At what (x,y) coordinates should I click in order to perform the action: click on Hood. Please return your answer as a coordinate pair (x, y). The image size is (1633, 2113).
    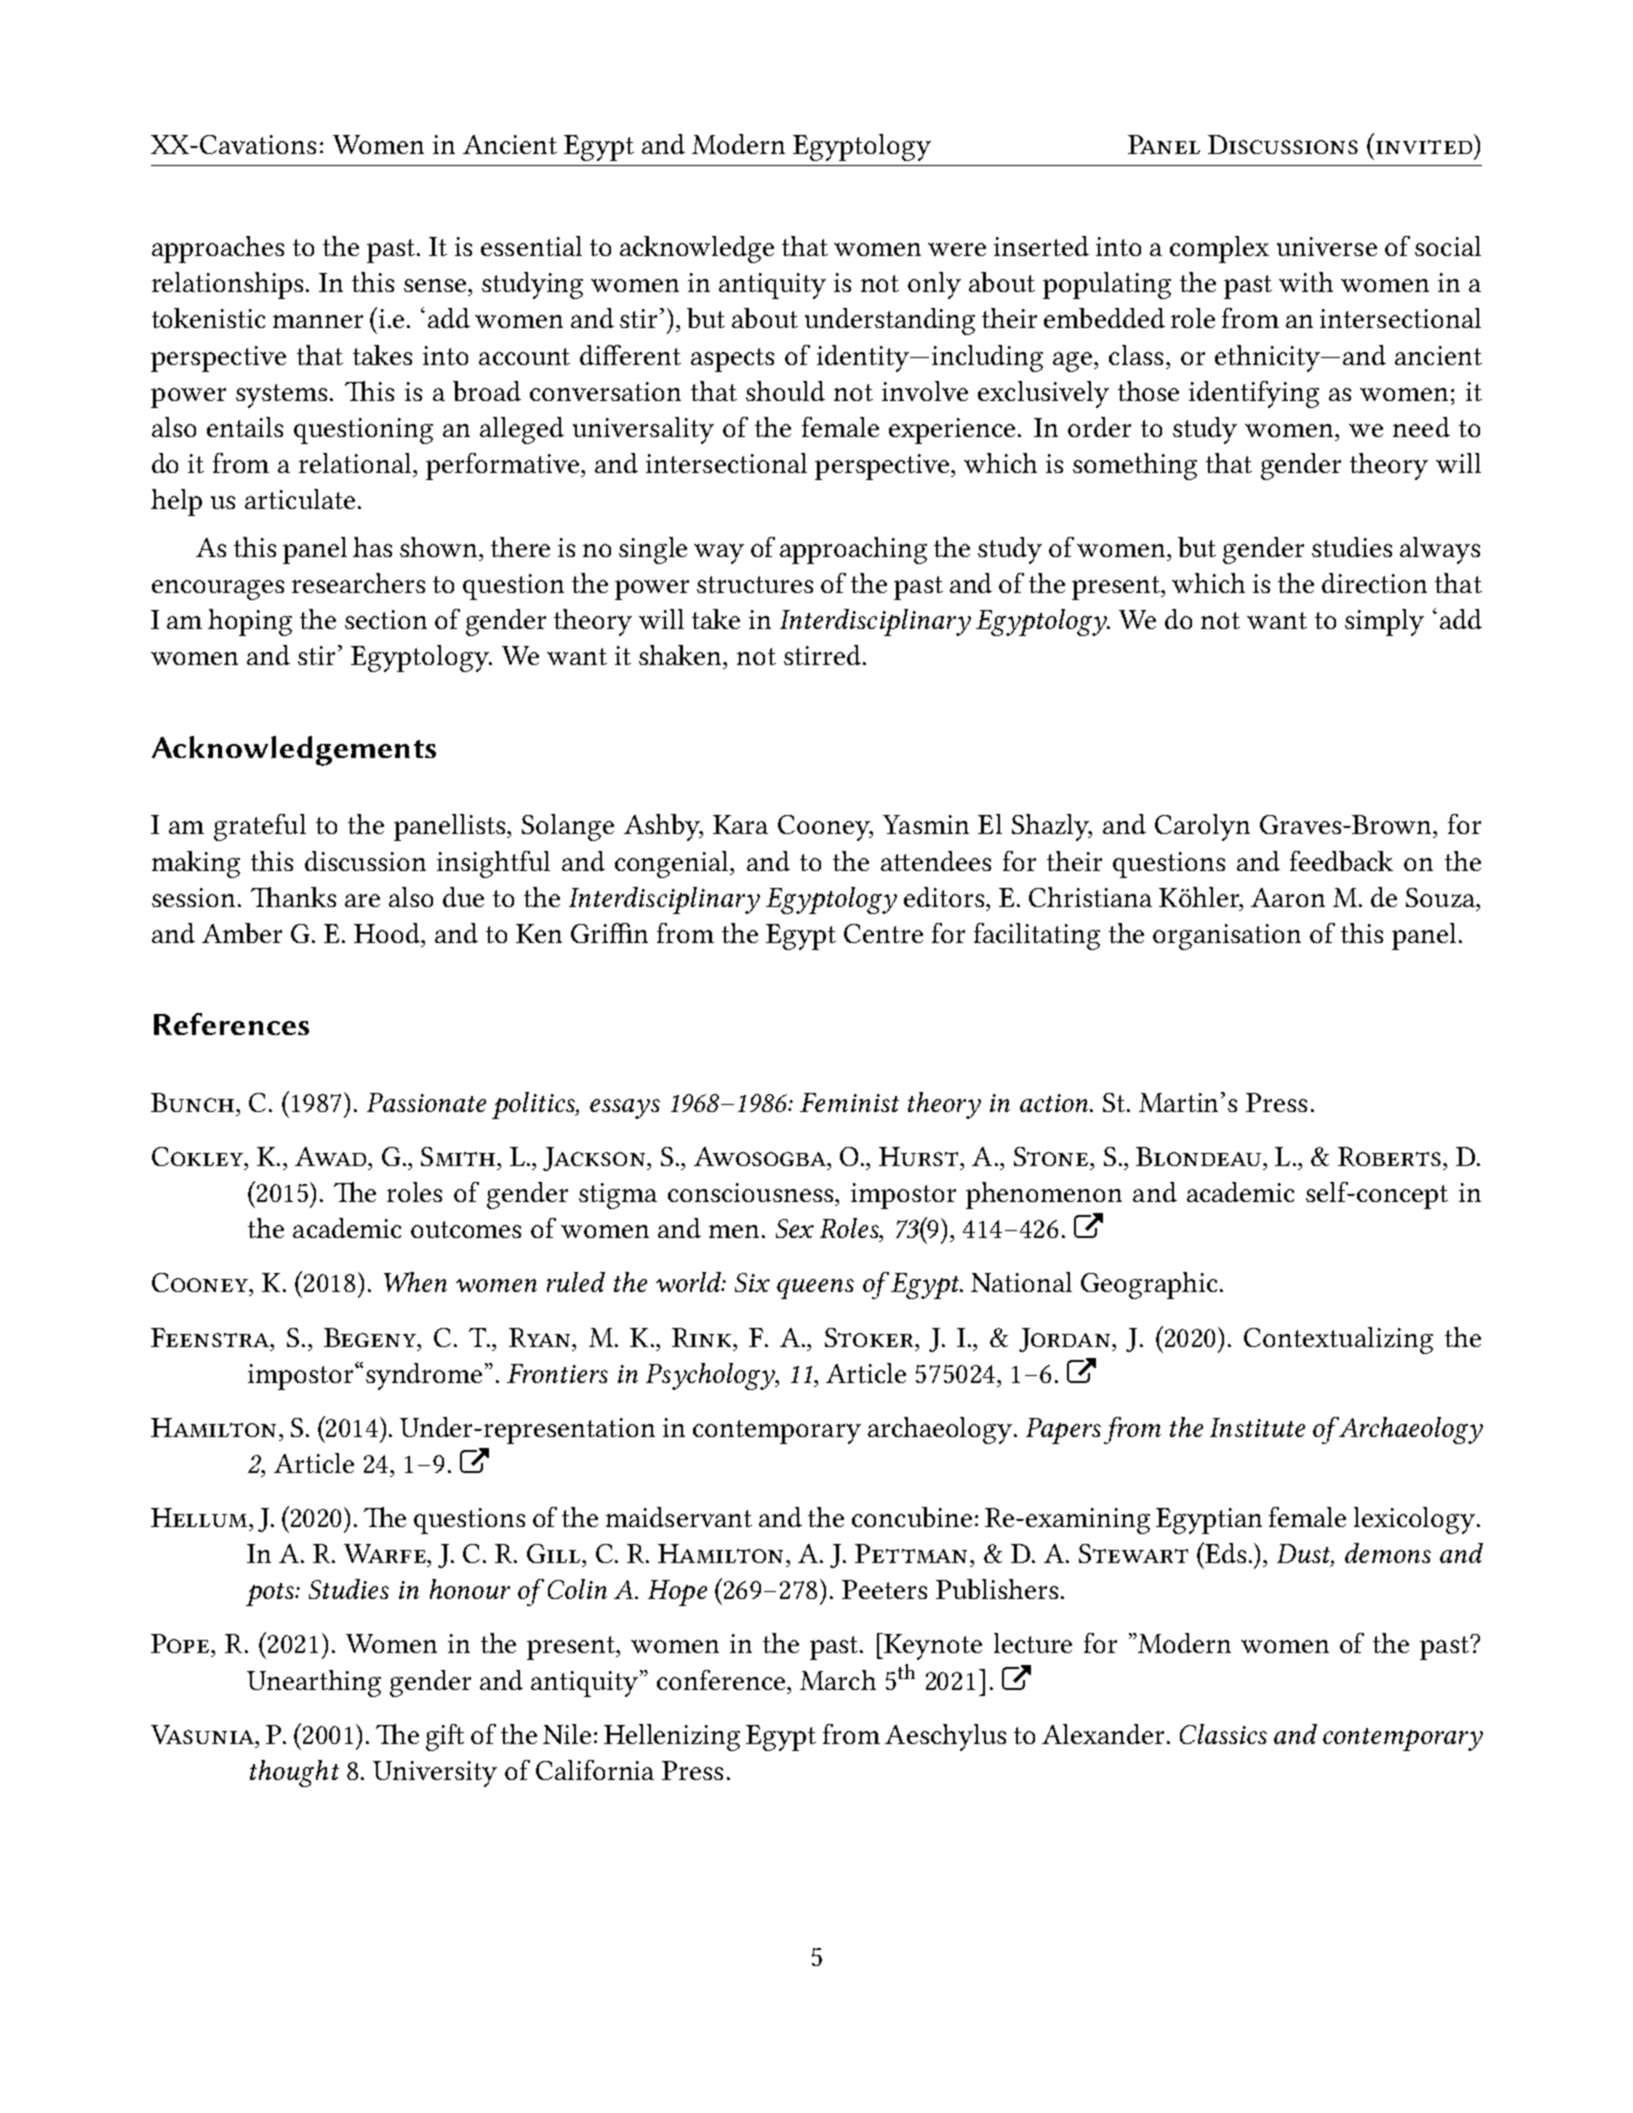
    Looking at the image, I should click on (388, 933).
